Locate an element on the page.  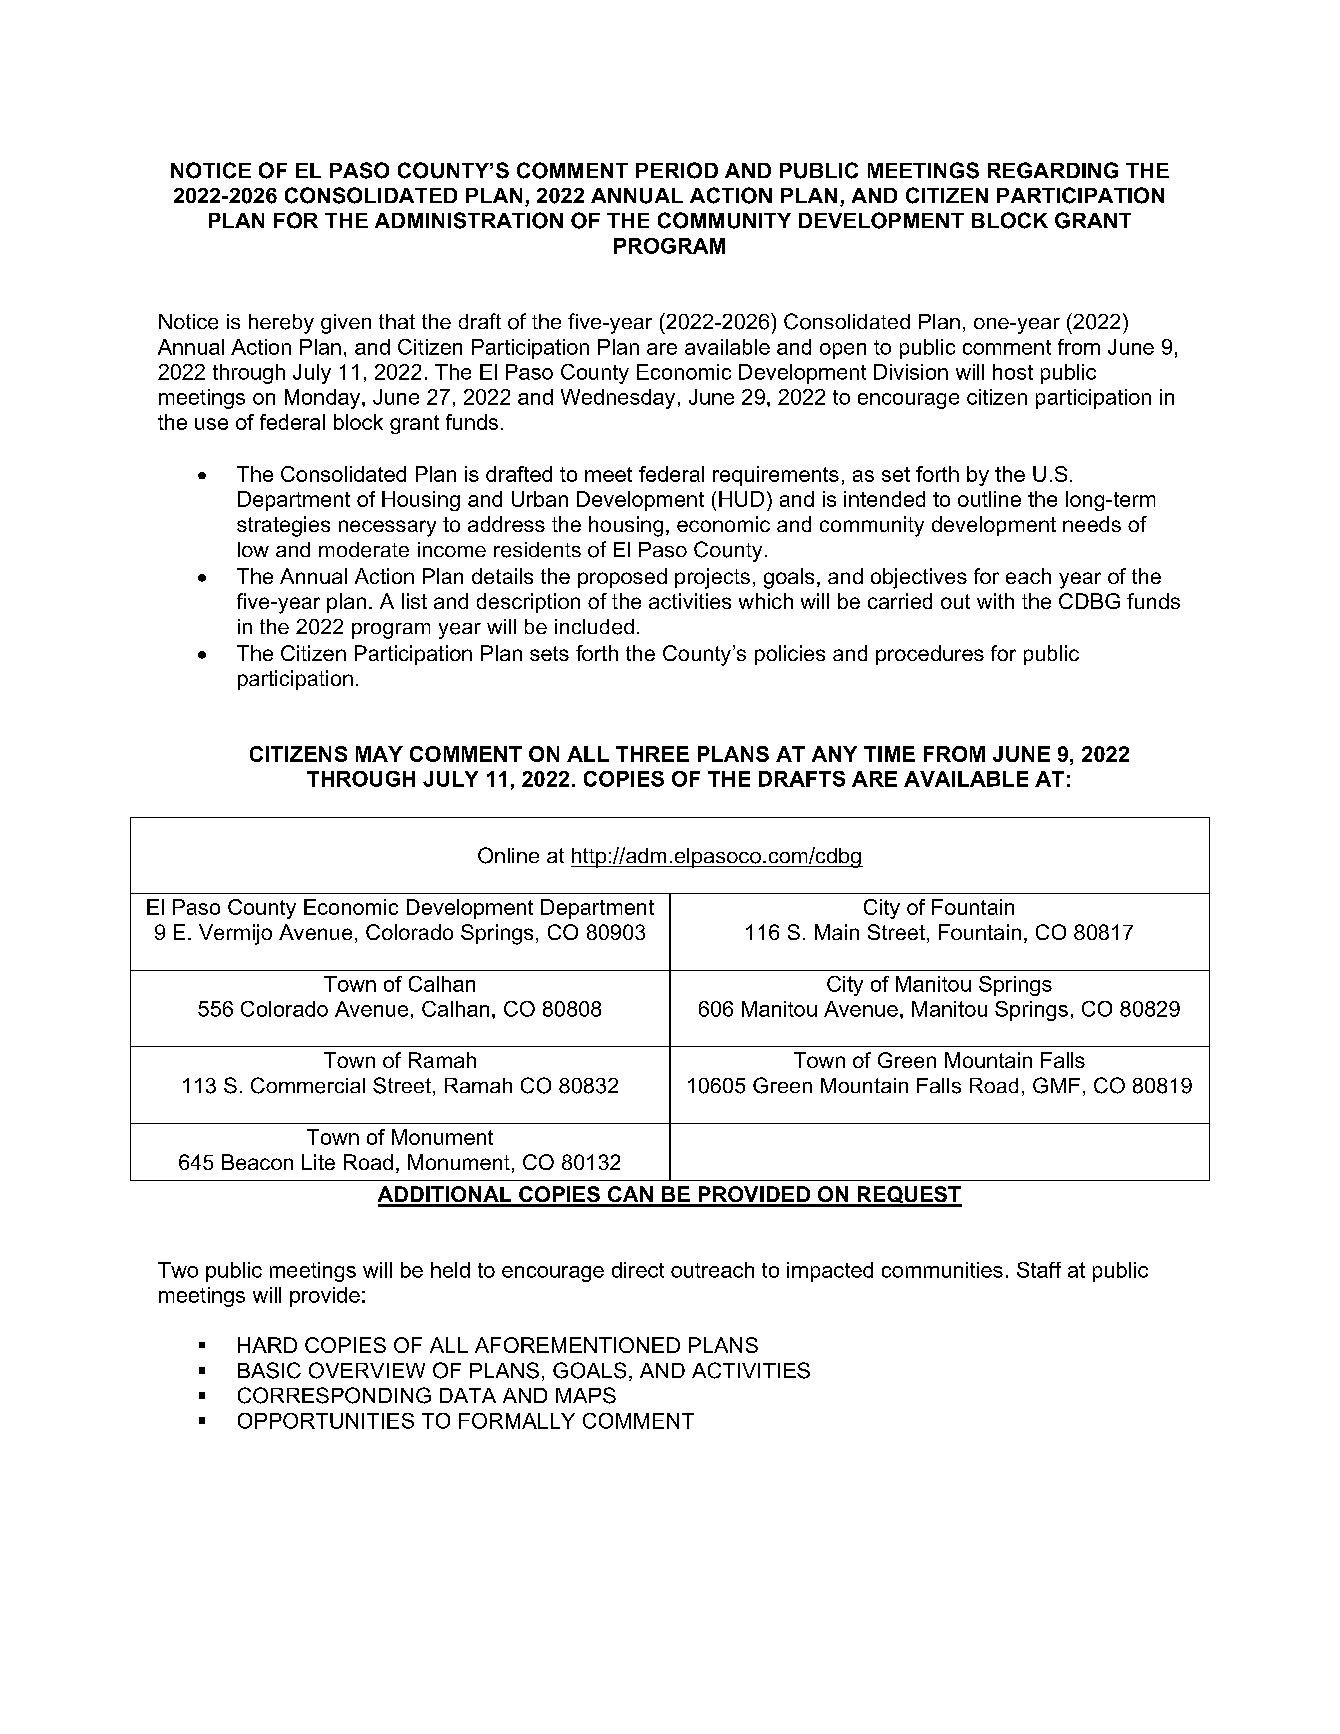
TIME is located at coordinates (889, 754).
